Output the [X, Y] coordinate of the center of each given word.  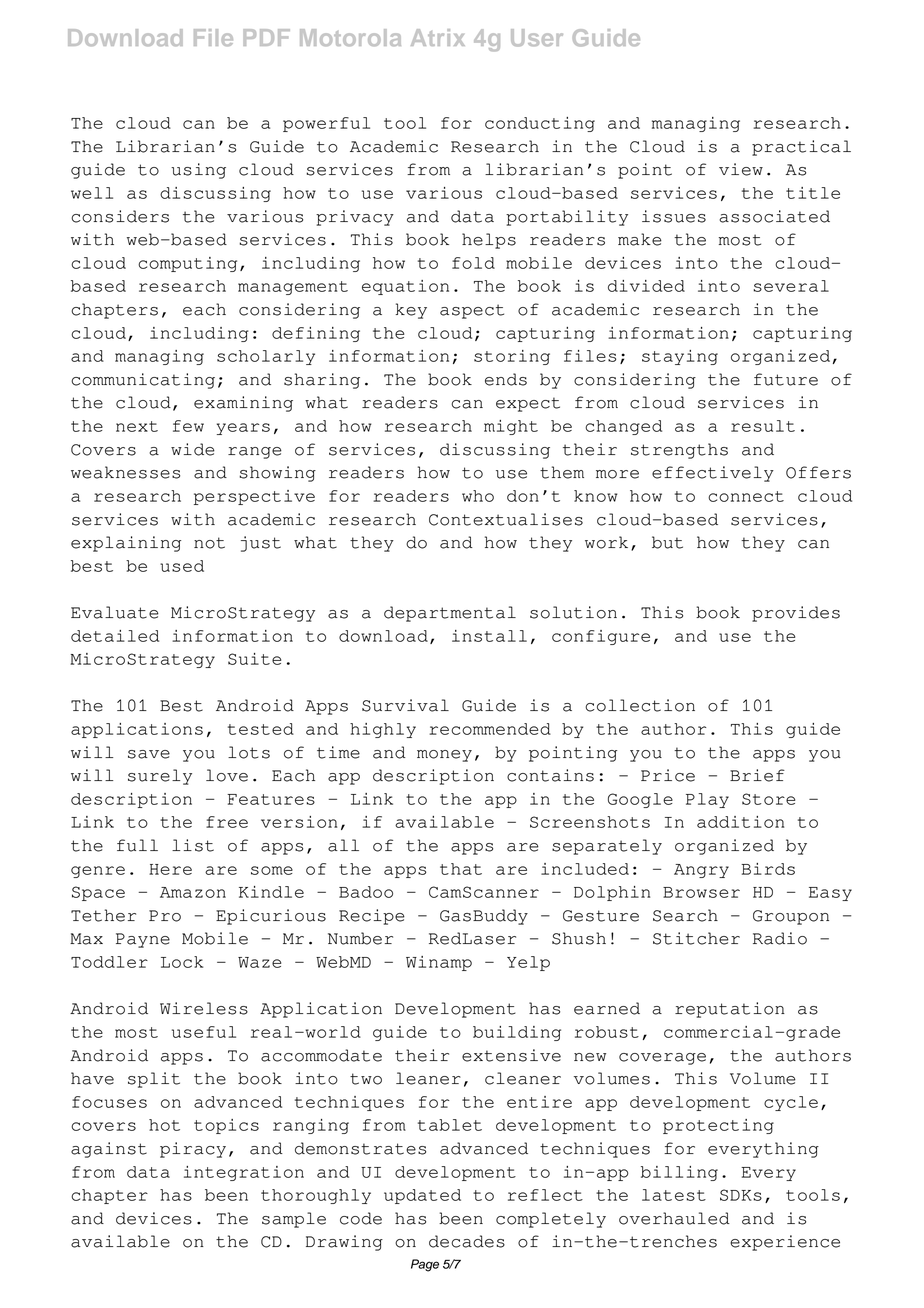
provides [796, 614]
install [489, 636]
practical [801, 148]
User [537, 38]
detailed [115, 636]
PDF [266, 37]
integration [244, 1173]
